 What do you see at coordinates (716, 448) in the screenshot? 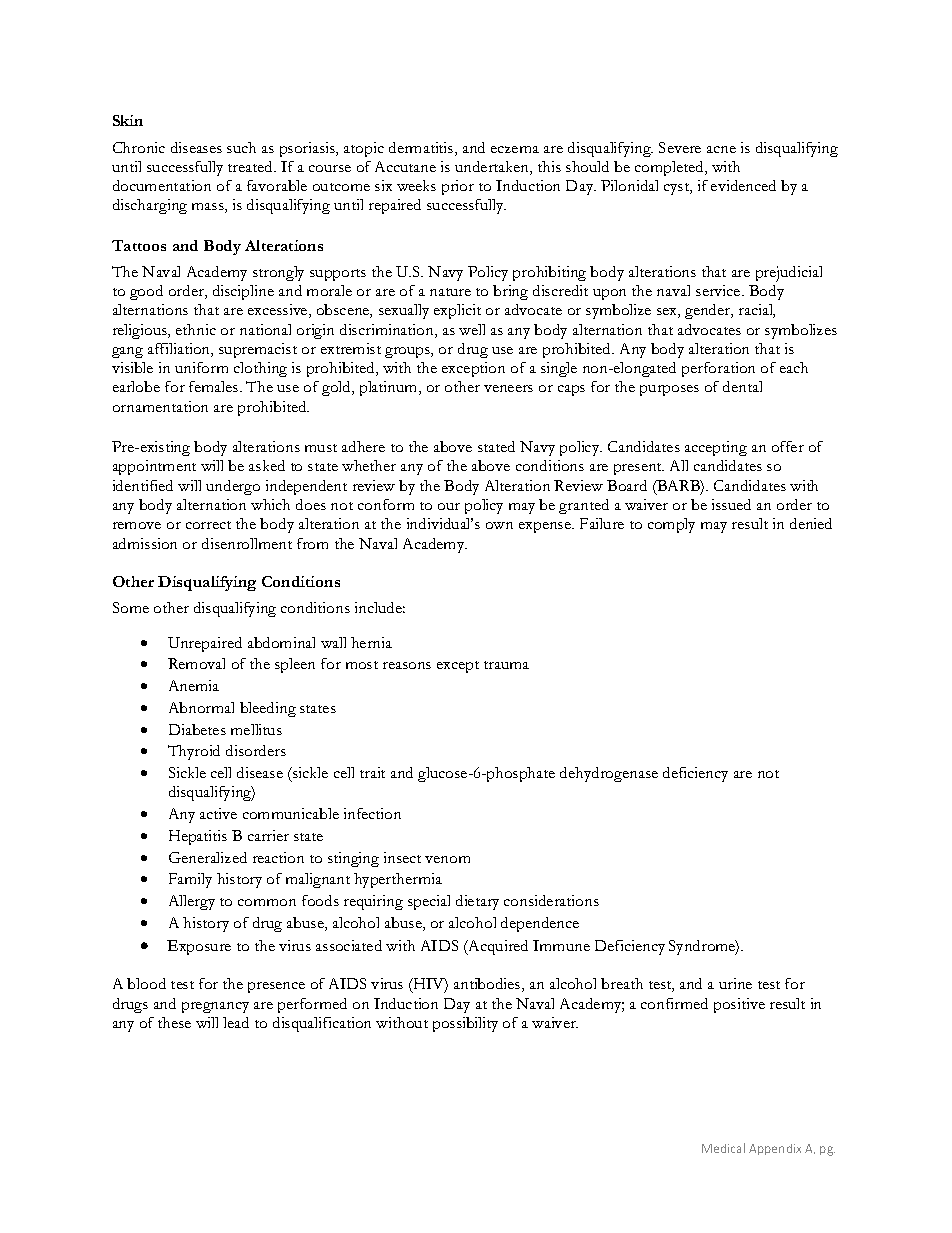
I see `accepting` at bounding box center [716, 448].
